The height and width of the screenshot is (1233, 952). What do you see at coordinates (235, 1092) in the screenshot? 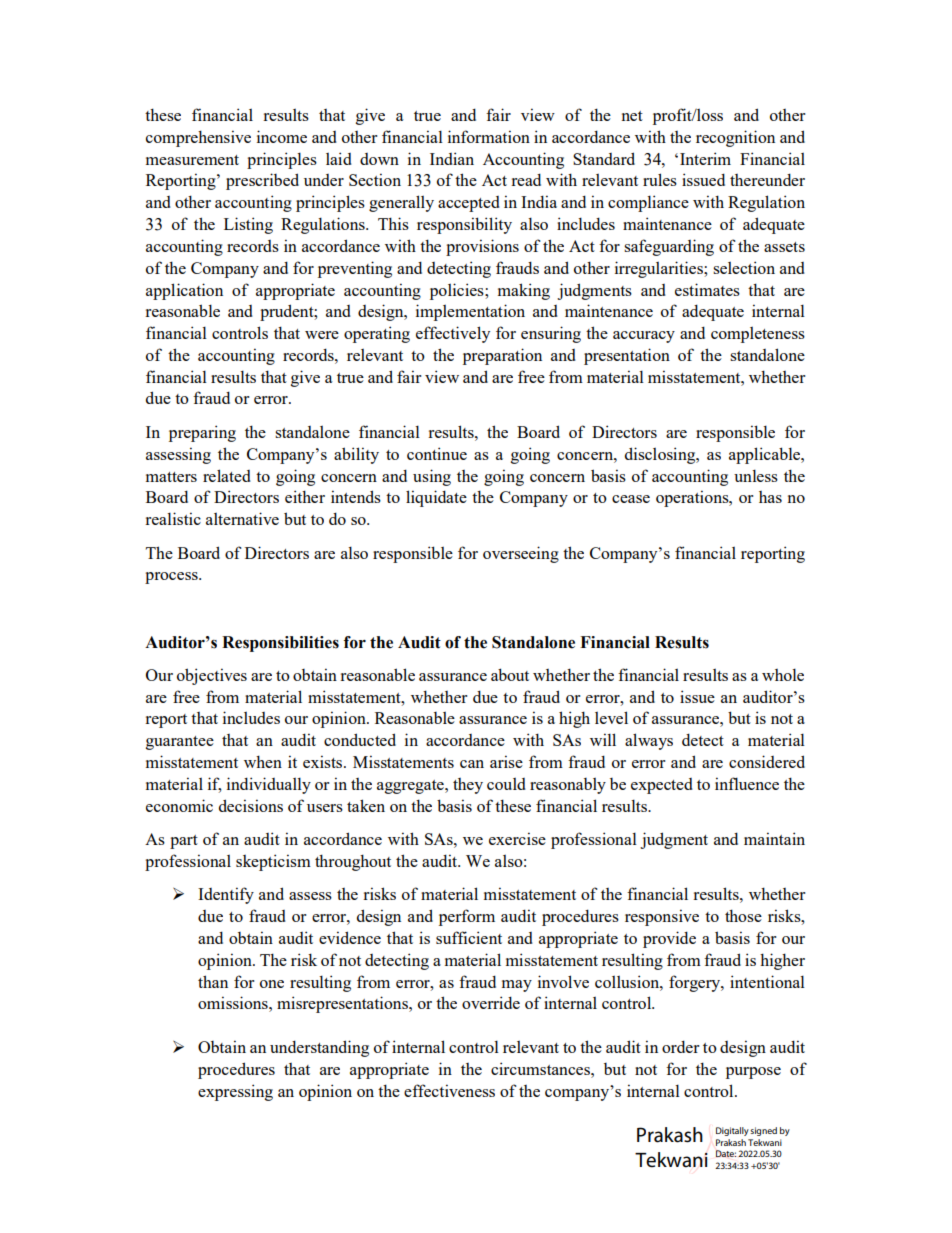
I see `expressing` at bounding box center [235, 1092].
